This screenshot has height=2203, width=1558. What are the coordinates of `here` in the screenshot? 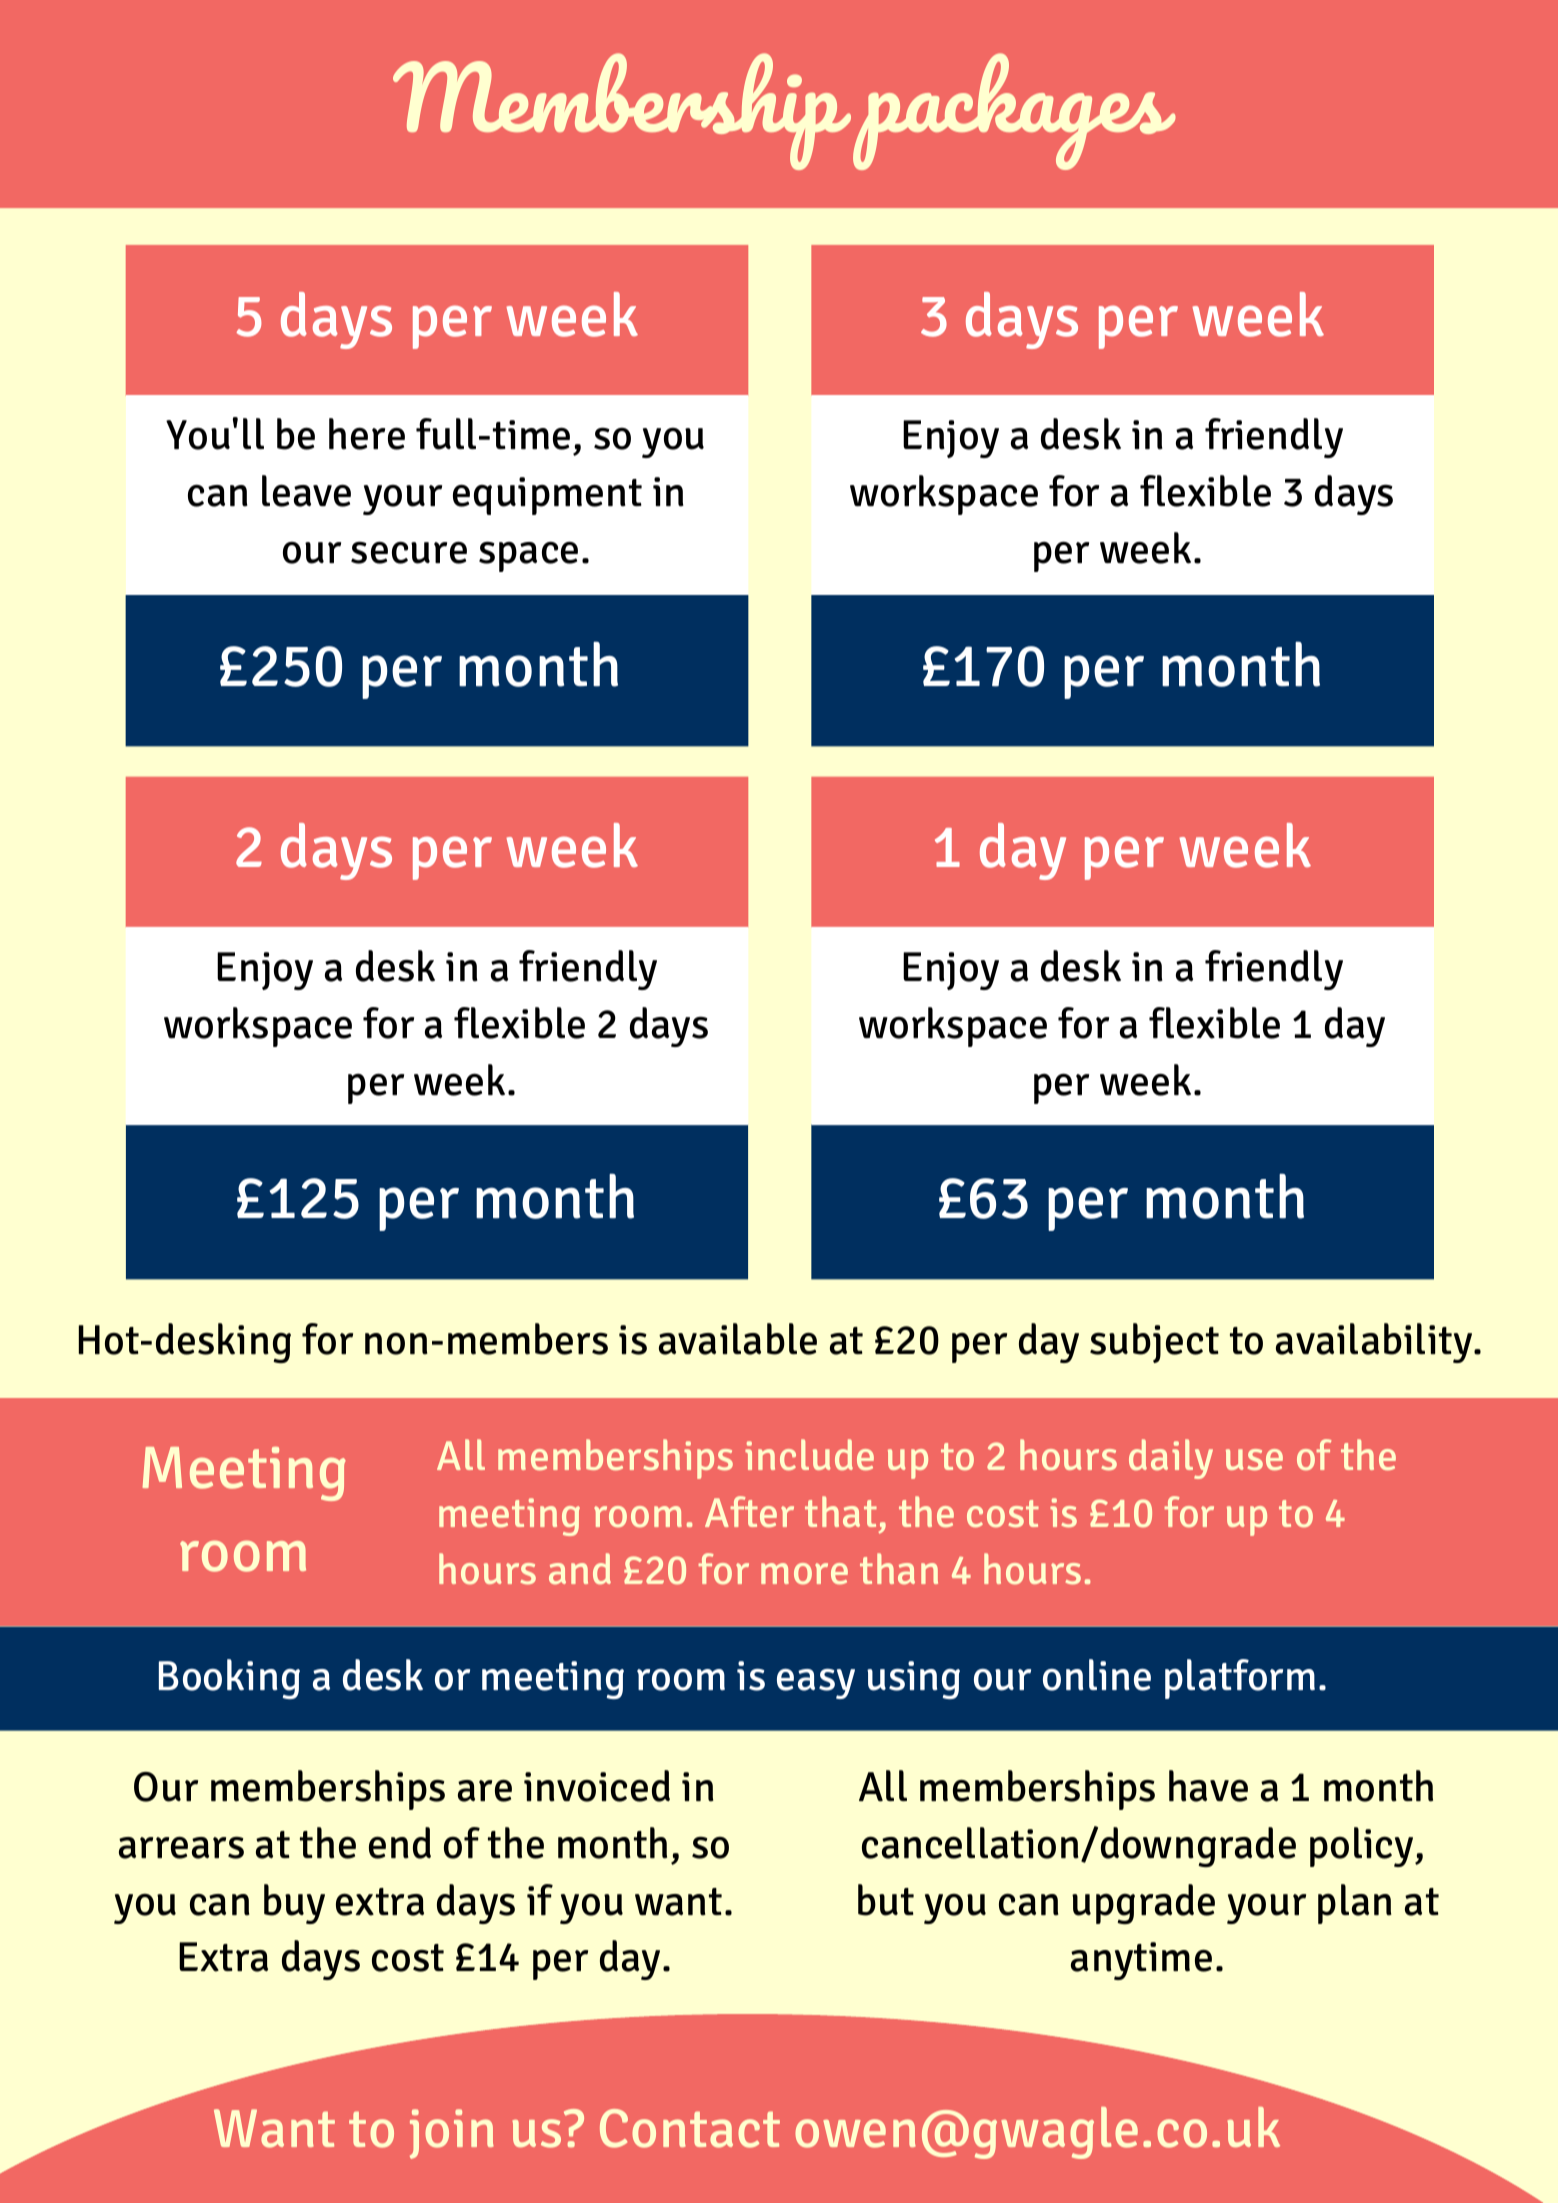 It's located at (367, 434).
